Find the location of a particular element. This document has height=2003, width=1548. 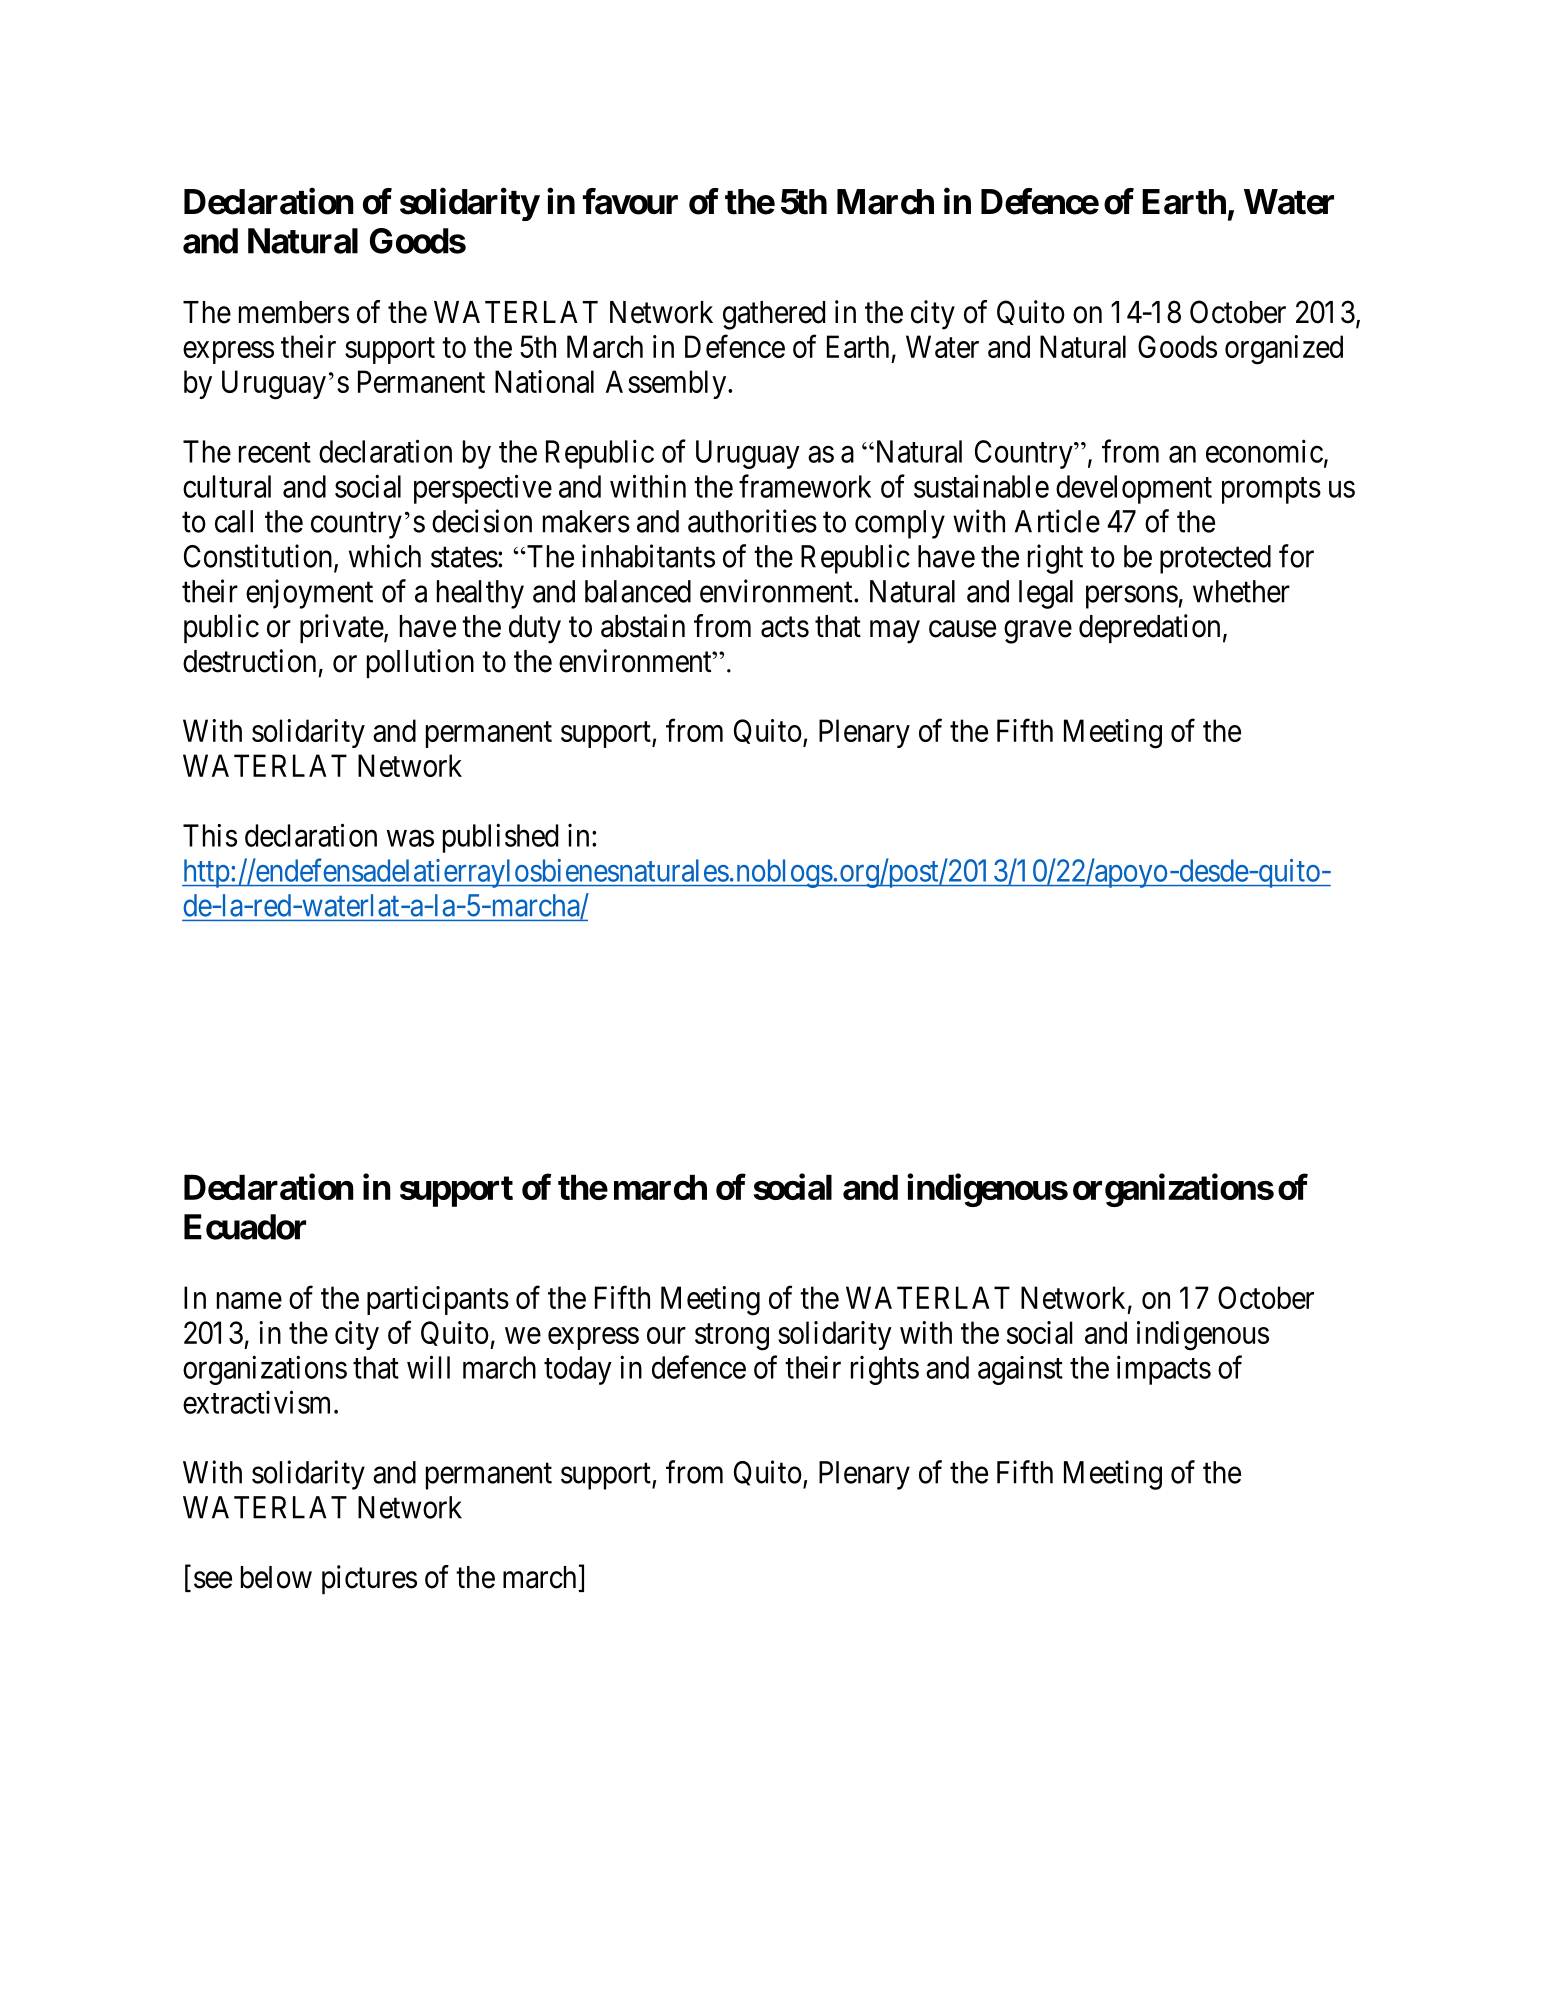

abstain is located at coordinates (643, 626).
